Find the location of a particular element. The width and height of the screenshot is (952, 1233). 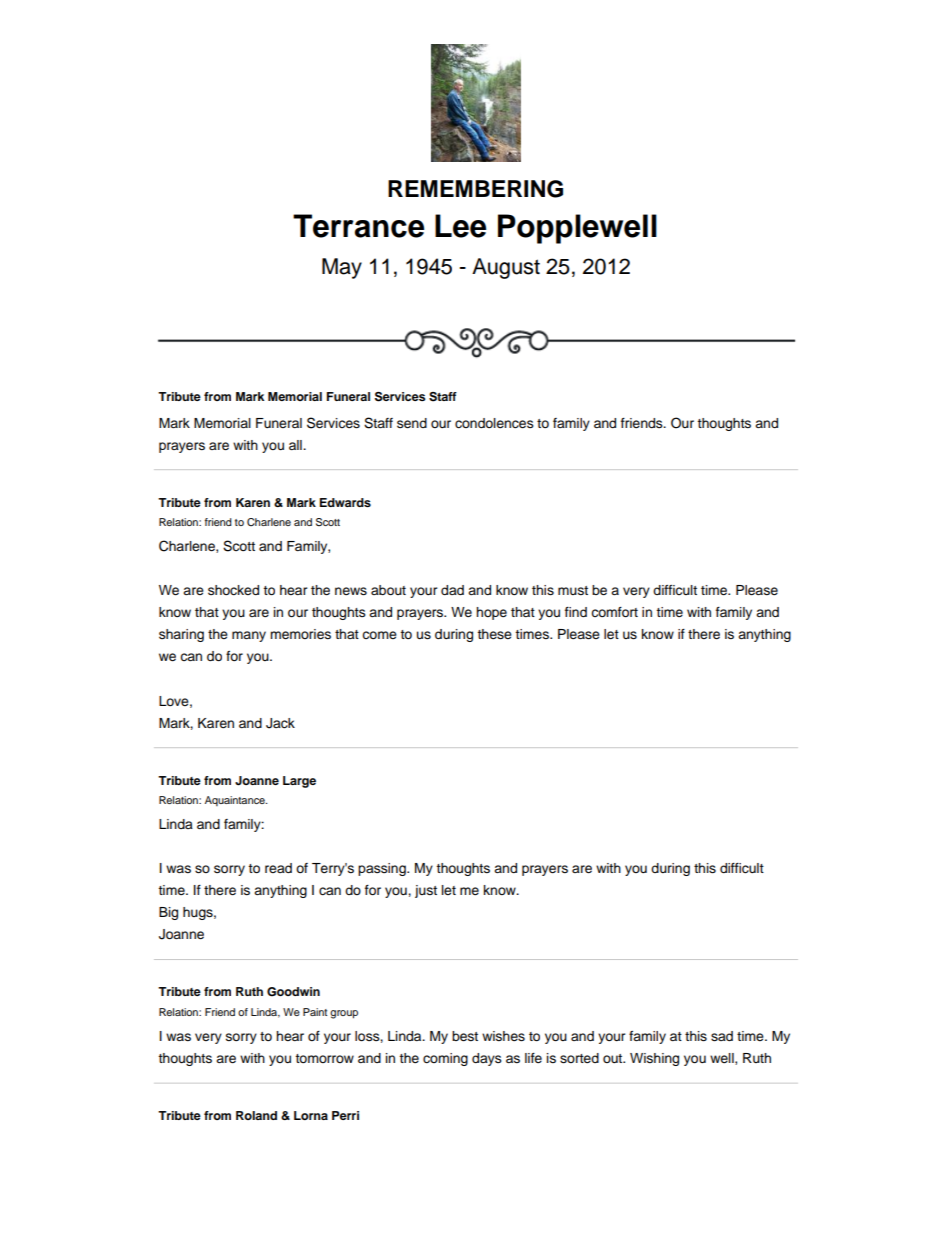

August is located at coordinates (506, 268).
